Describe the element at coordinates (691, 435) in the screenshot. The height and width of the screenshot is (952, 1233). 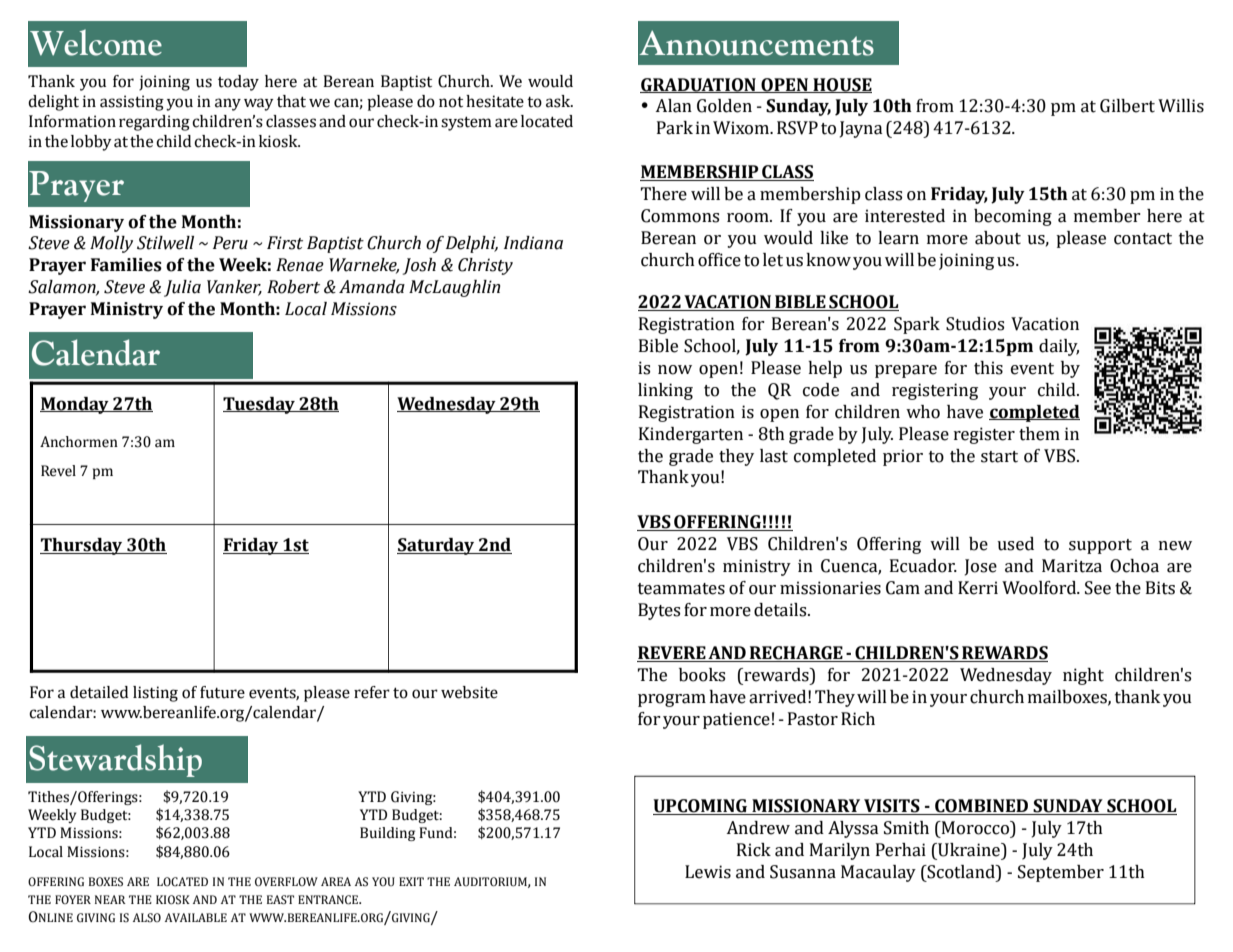
I see `Kindergarten` at that location.
